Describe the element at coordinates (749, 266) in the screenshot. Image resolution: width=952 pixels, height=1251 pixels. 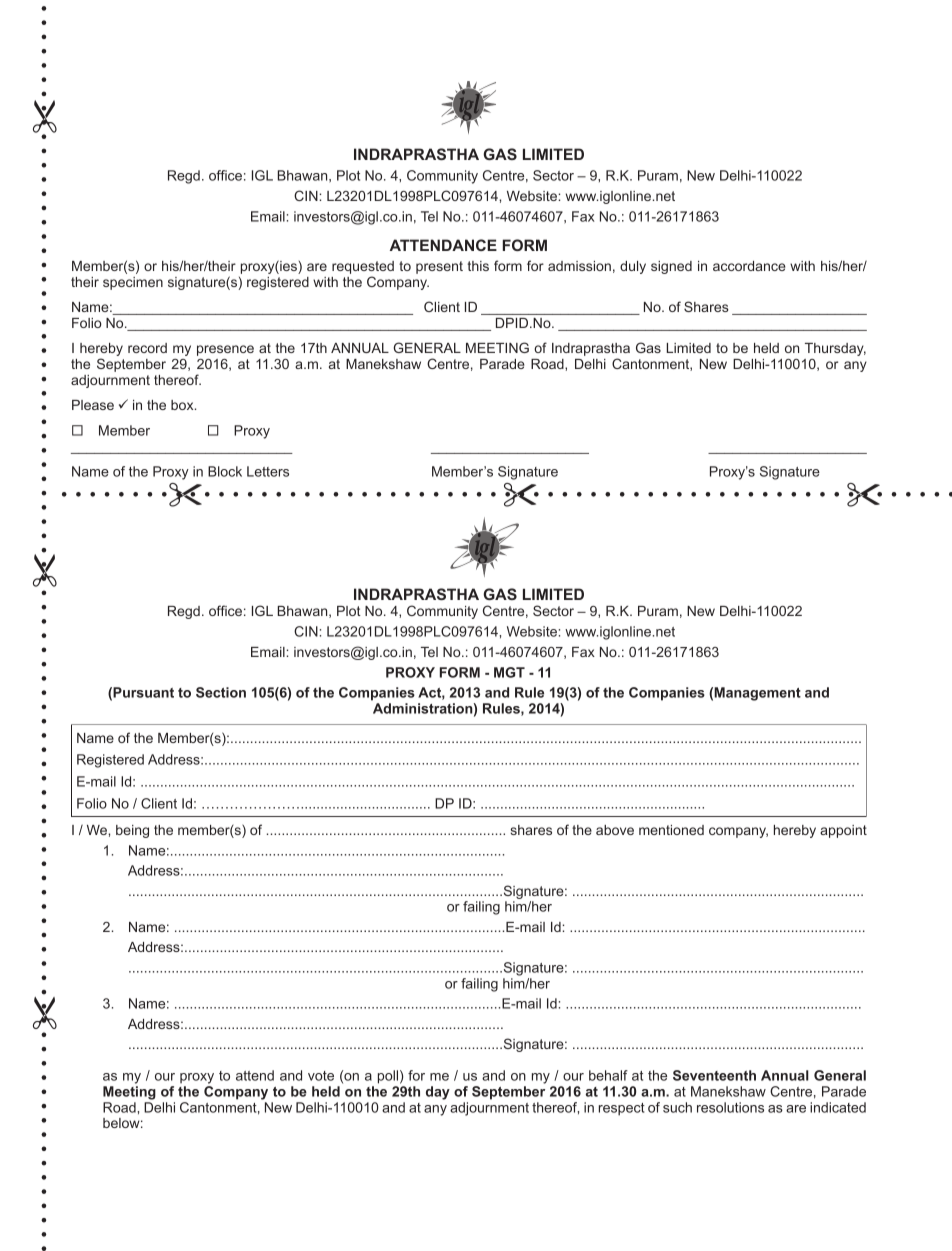
I see `accordance` at that location.
